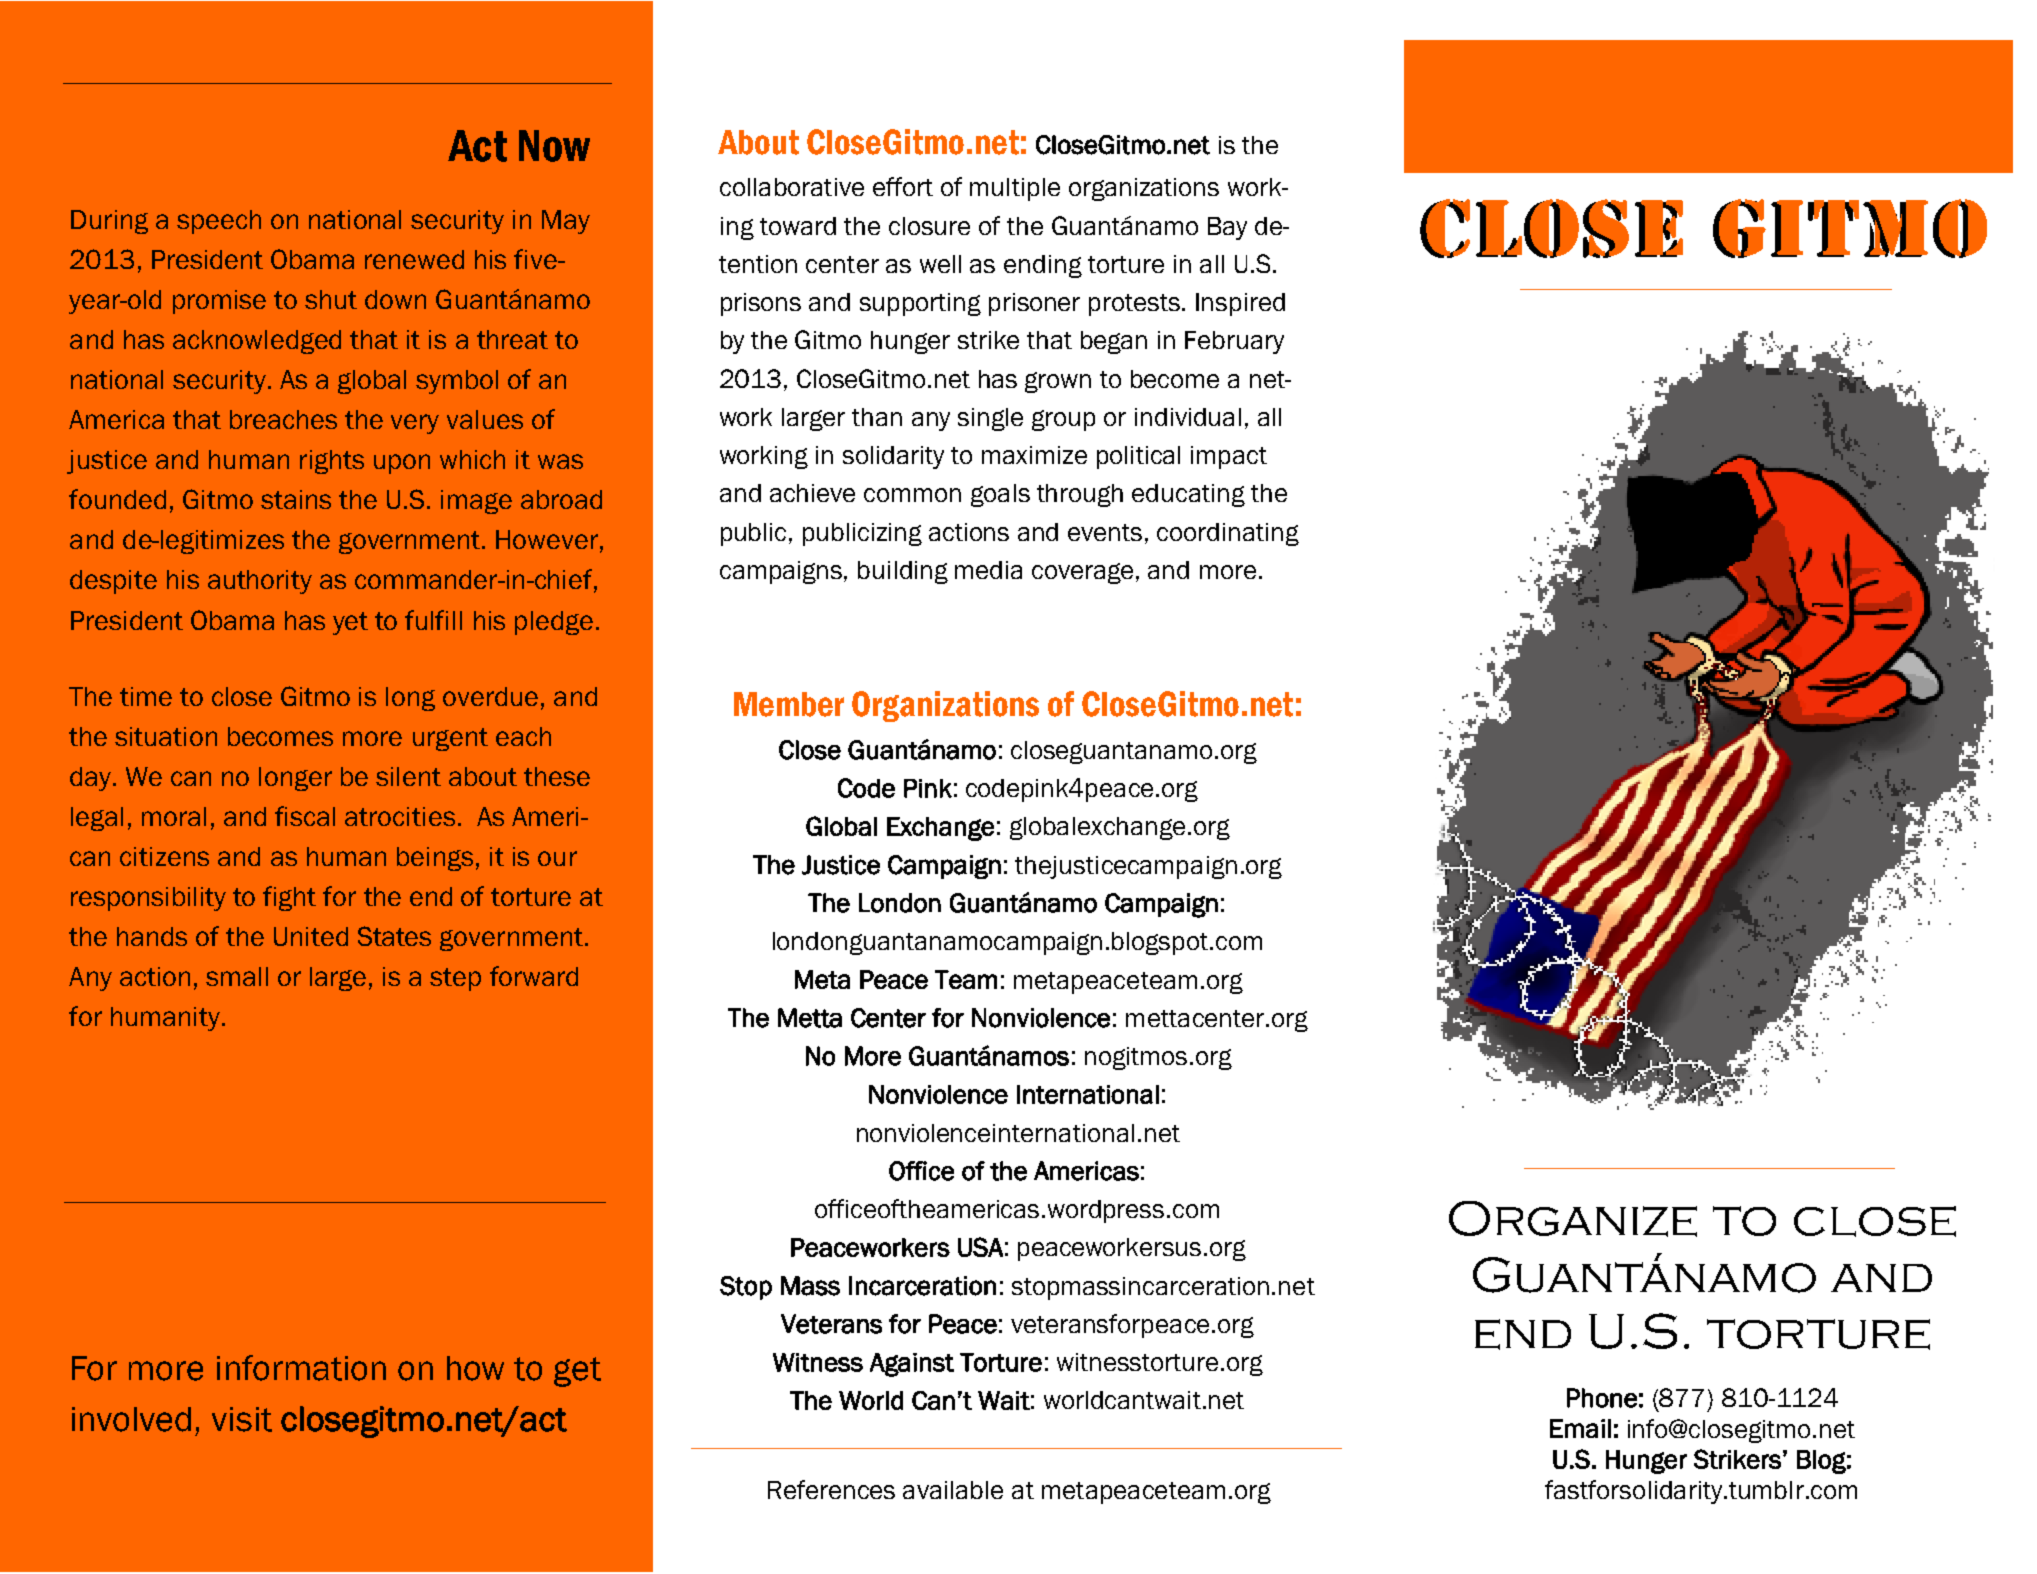  What do you see at coordinates (237, 976) in the image?
I see `small` at bounding box center [237, 976].
